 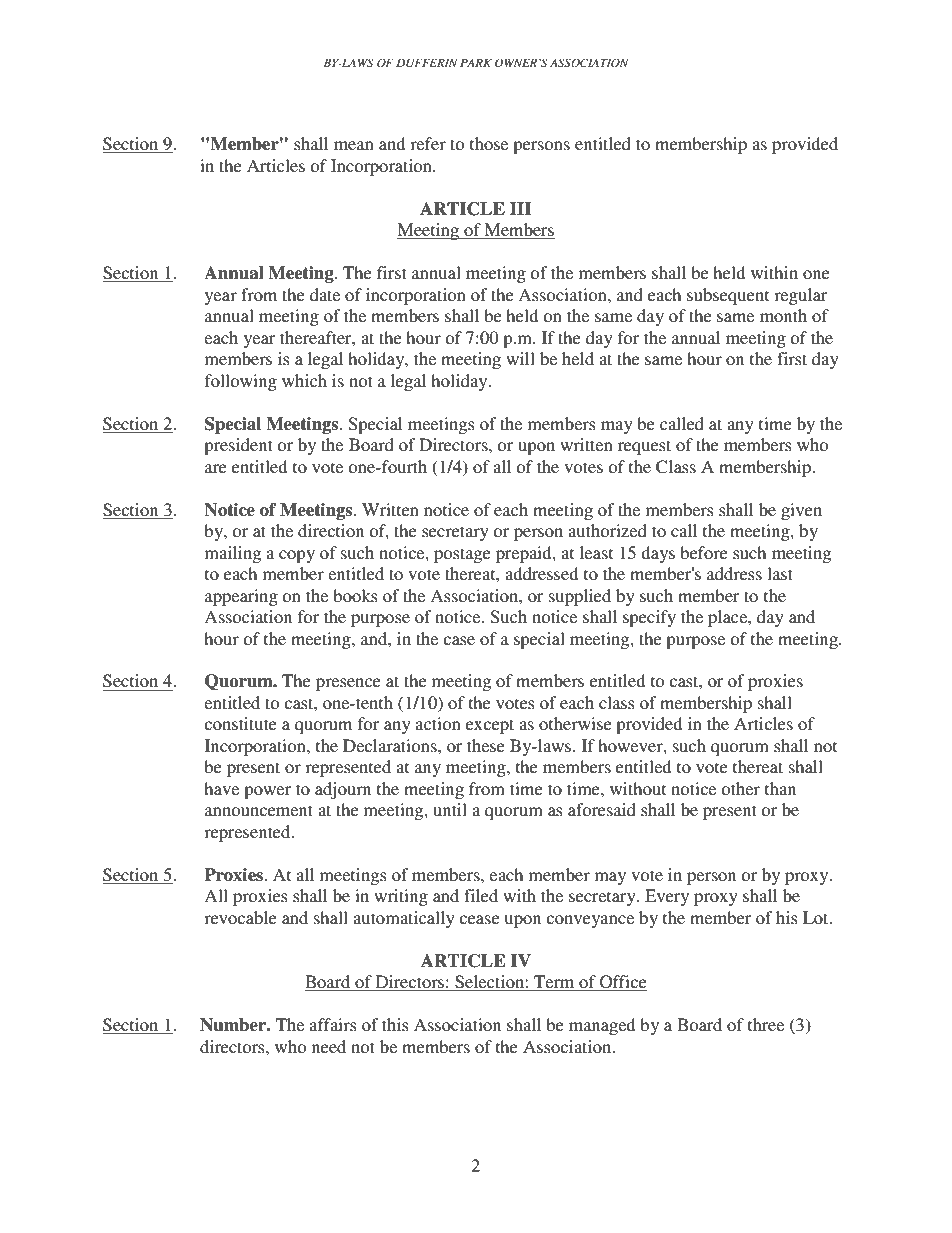 I want to click on postage, so click(x=462, y=555).
